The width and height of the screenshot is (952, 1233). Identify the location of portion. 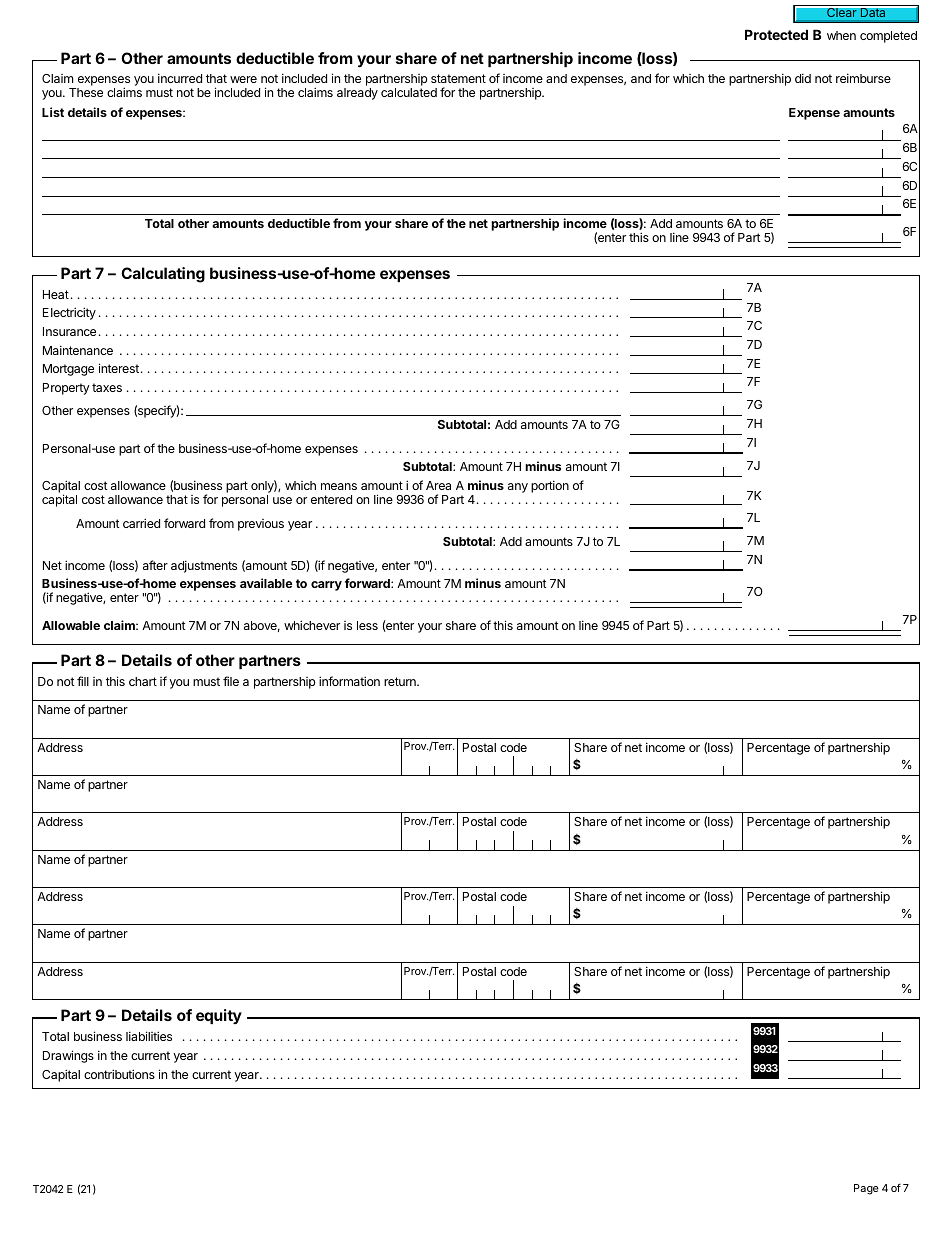
(550, 486).
